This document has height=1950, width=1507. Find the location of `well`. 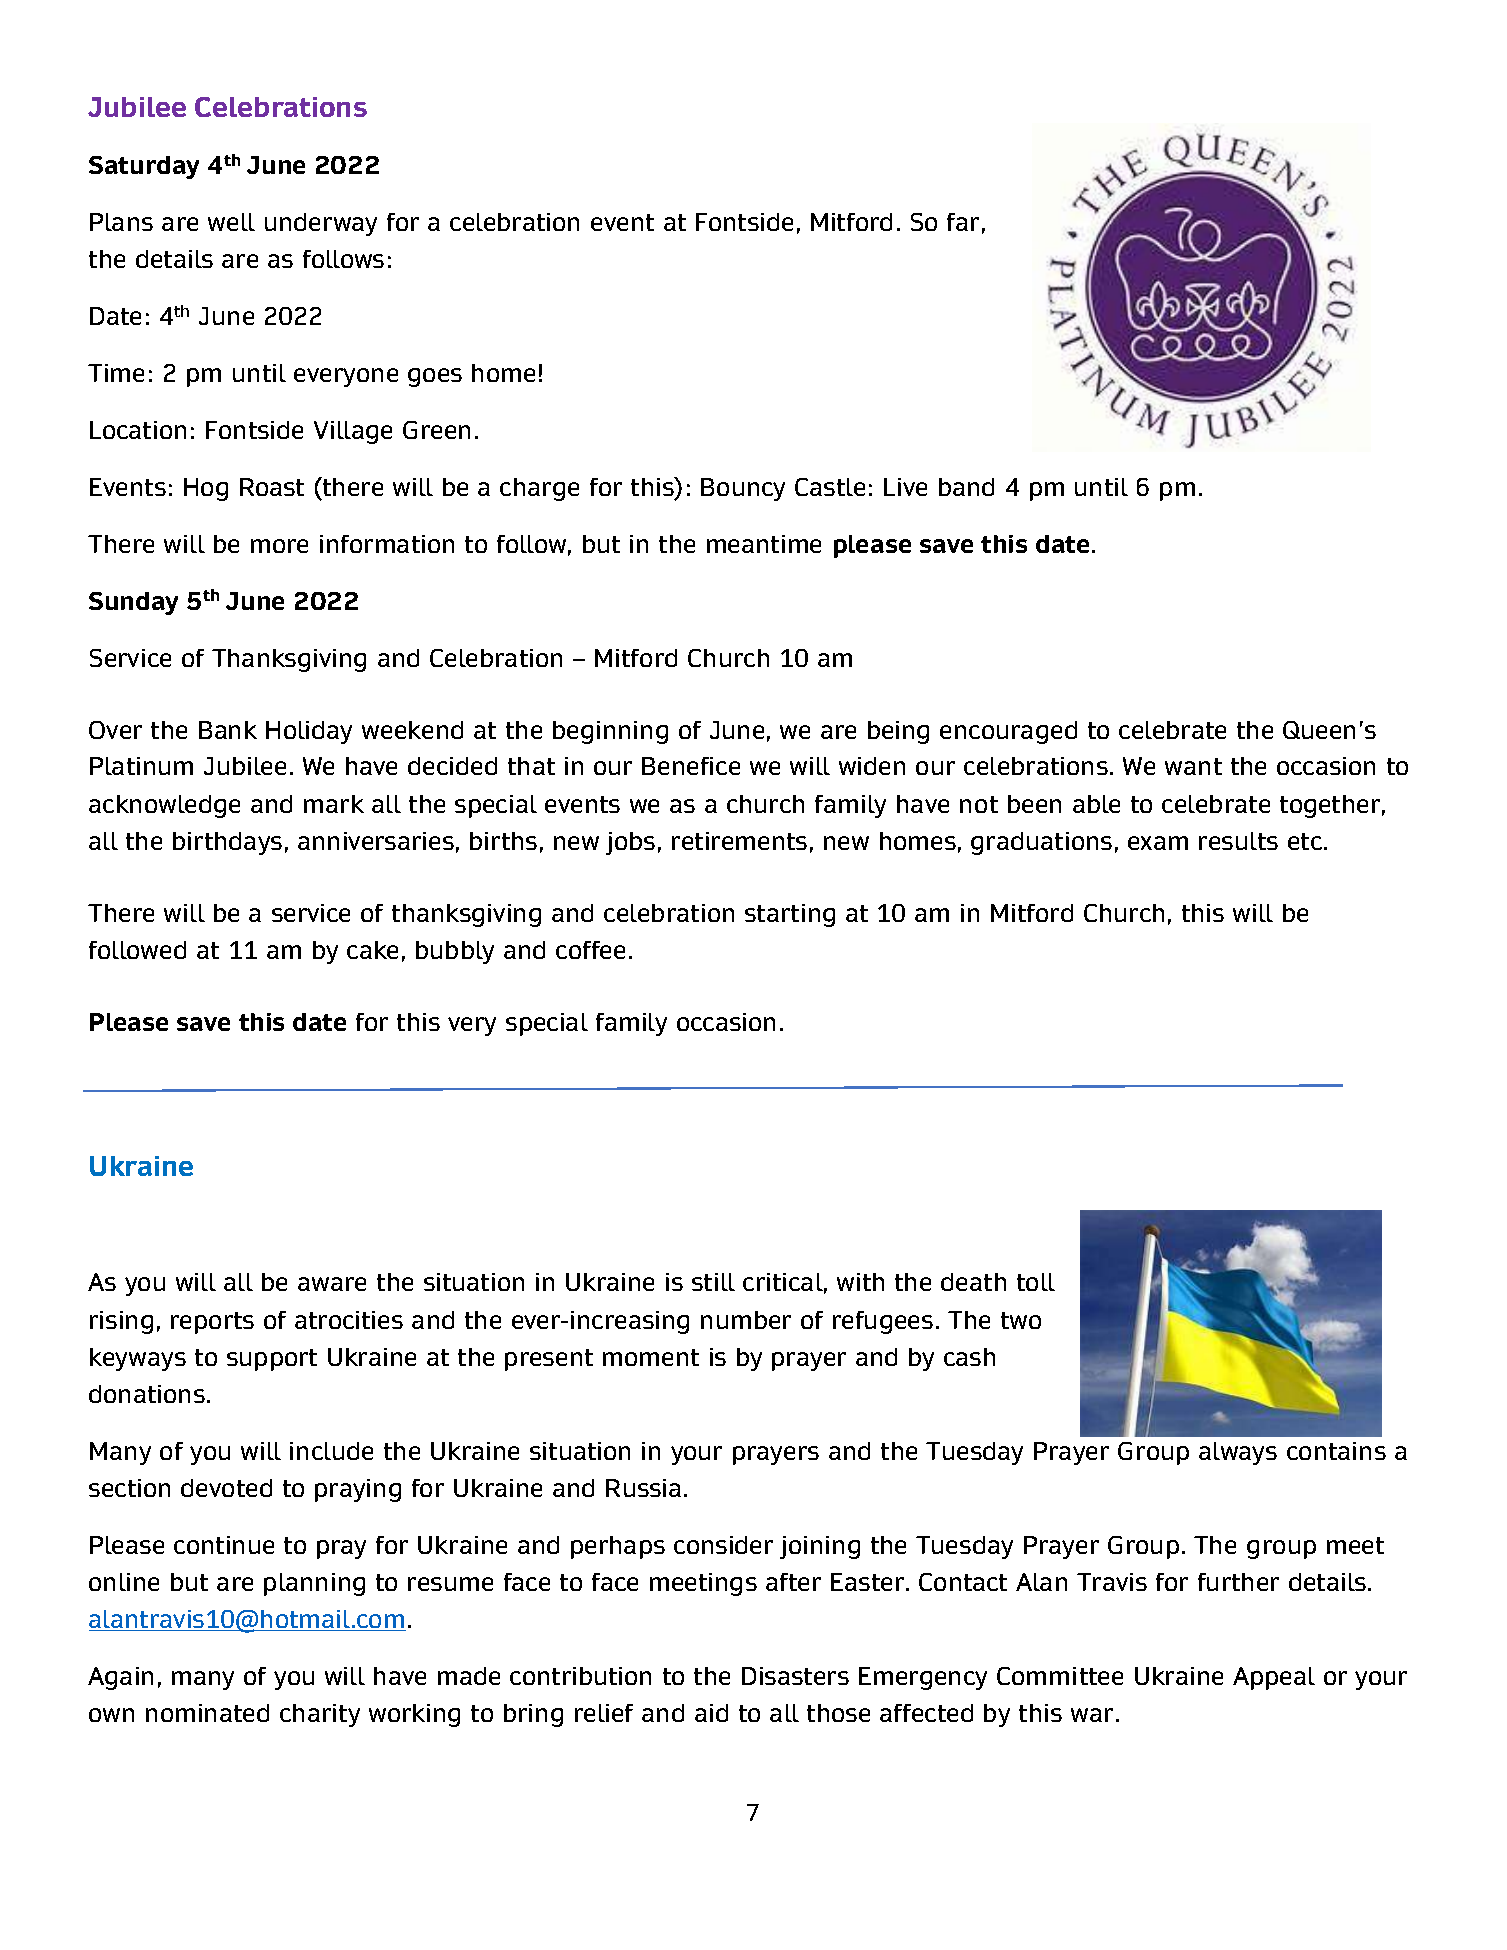

well is located at coordinates (231, 222).
